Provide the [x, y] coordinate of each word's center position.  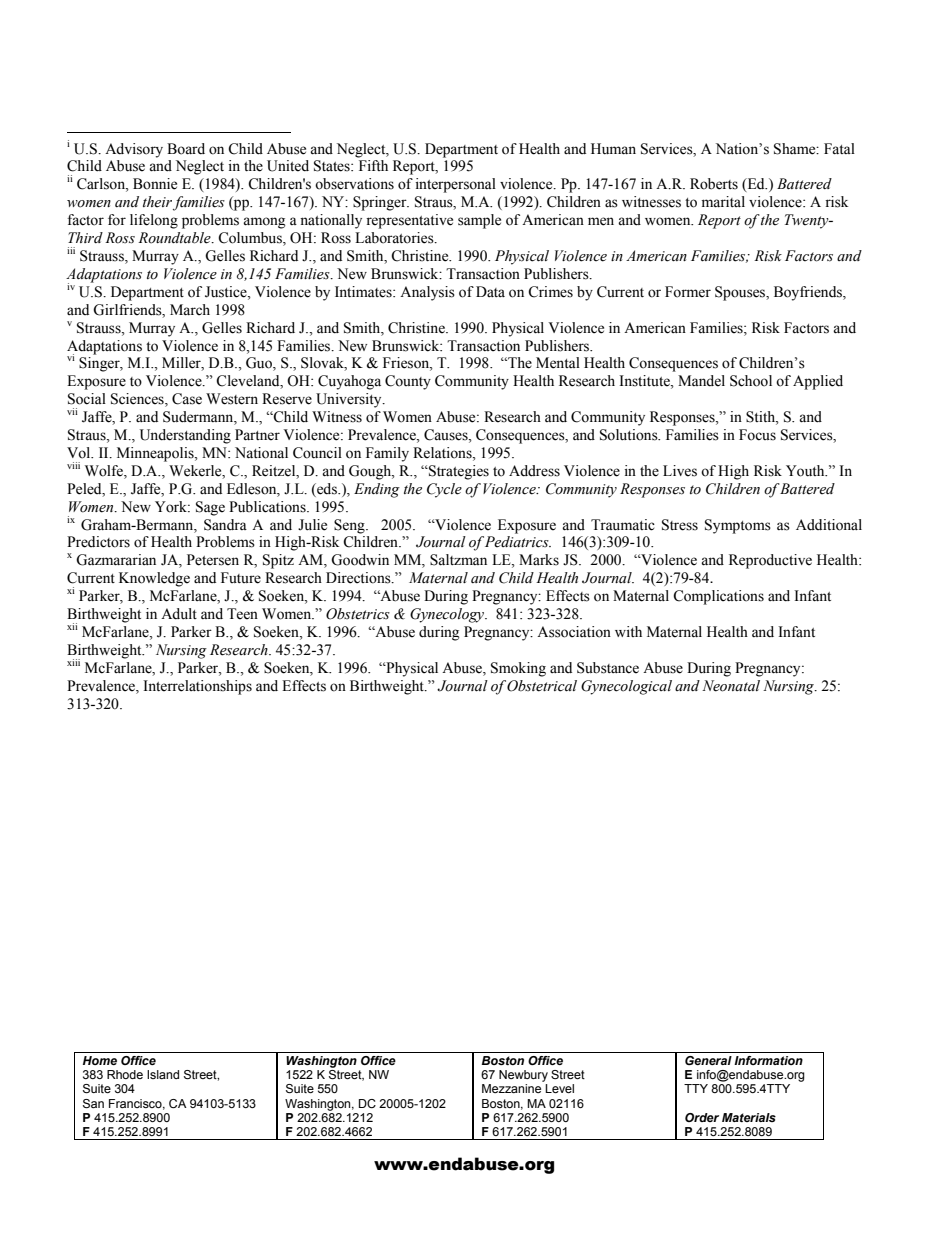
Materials [749, 1117]
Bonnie [155, 184]
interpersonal [456, 185]
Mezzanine [511, 1088]
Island [163, 1074]
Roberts [714, 184]
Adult [179, 614]
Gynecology [448, 615]
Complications [718, 597]
